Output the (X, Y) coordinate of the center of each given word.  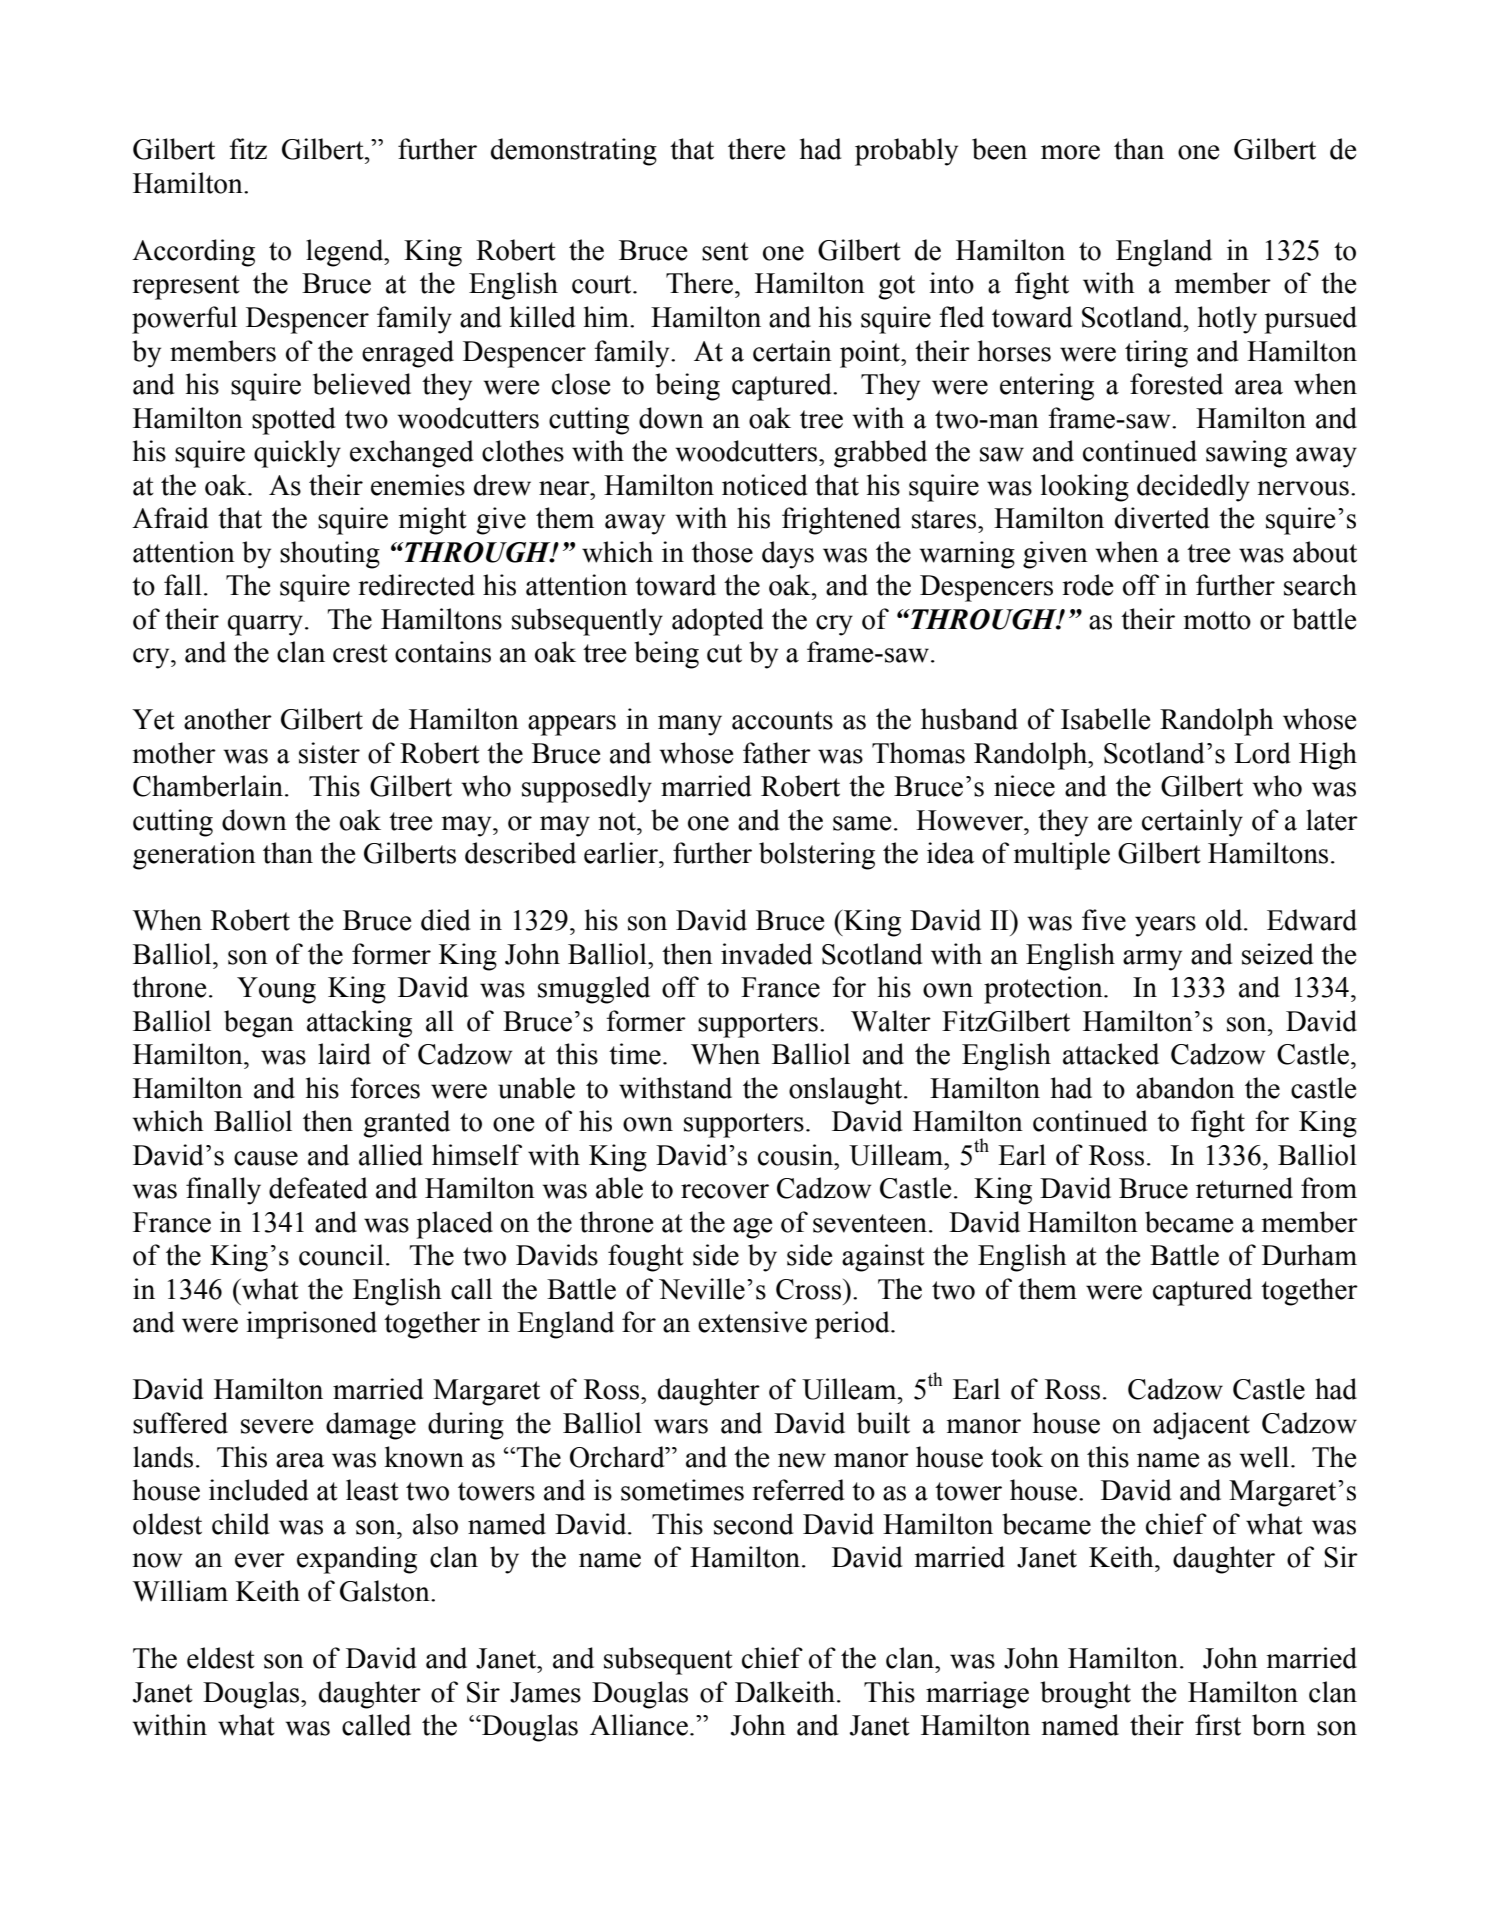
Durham (1309, 1255)
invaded (766, 954)
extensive (752, 1322)
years (1165, 926)
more (1070, 152)
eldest (221, 1658)
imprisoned (311, 1325)
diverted (1162, 518)
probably (906, 152)
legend (346, 253)
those (722, 552)
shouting (330, 555)
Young (276, 990)
